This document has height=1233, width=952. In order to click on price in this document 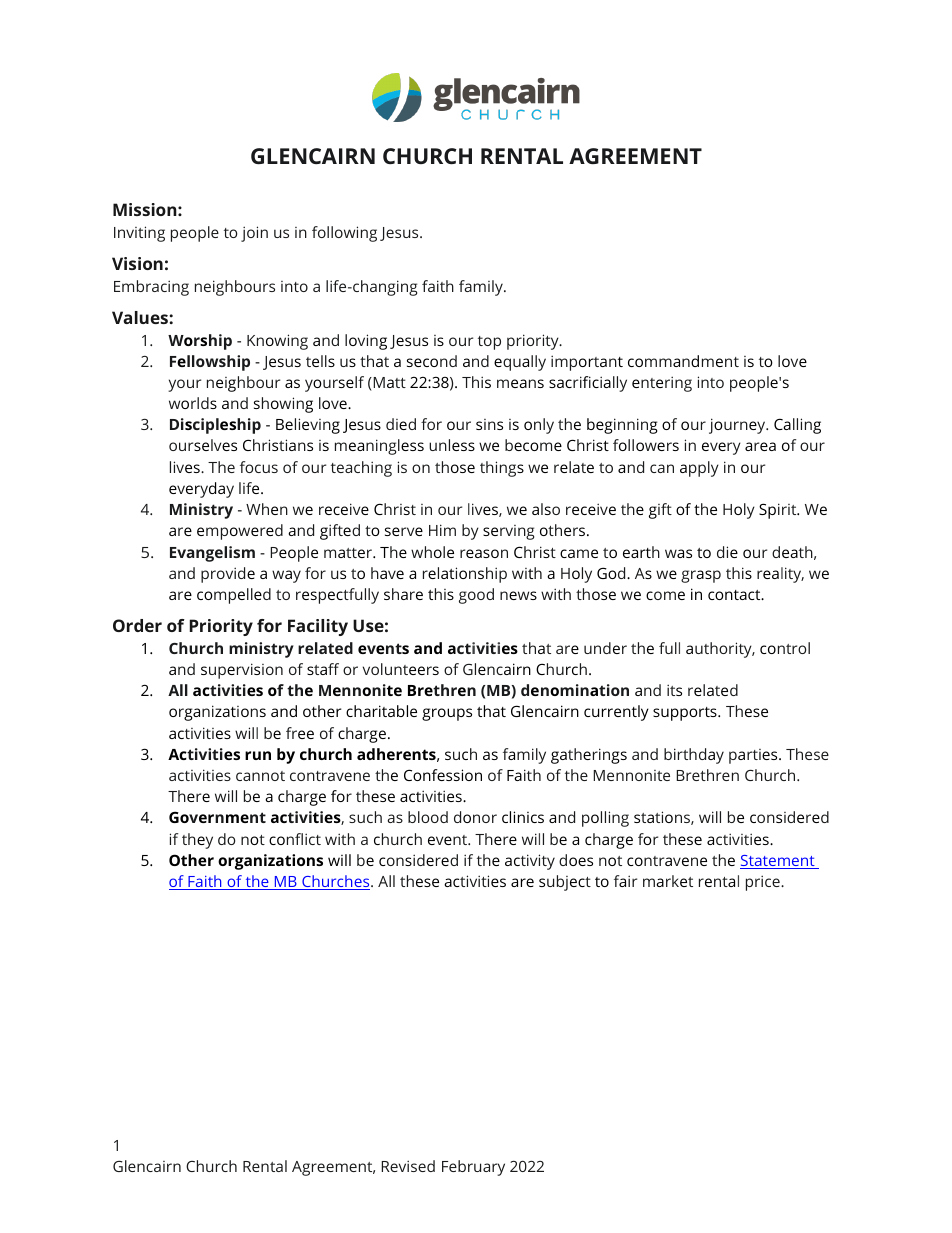, I will do `click(764, 883)`.
